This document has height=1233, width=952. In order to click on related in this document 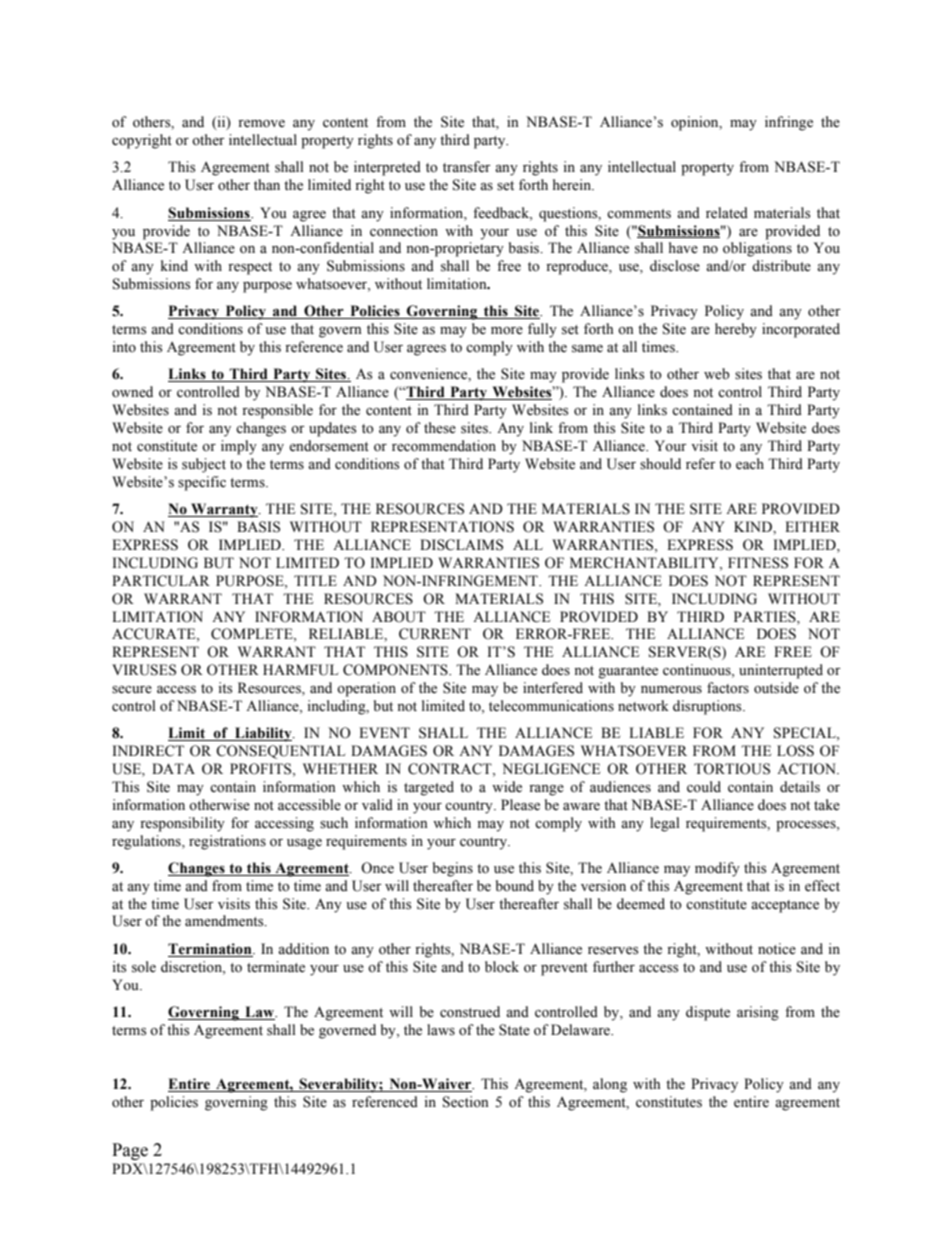, I will do `click(727, 213)`.
